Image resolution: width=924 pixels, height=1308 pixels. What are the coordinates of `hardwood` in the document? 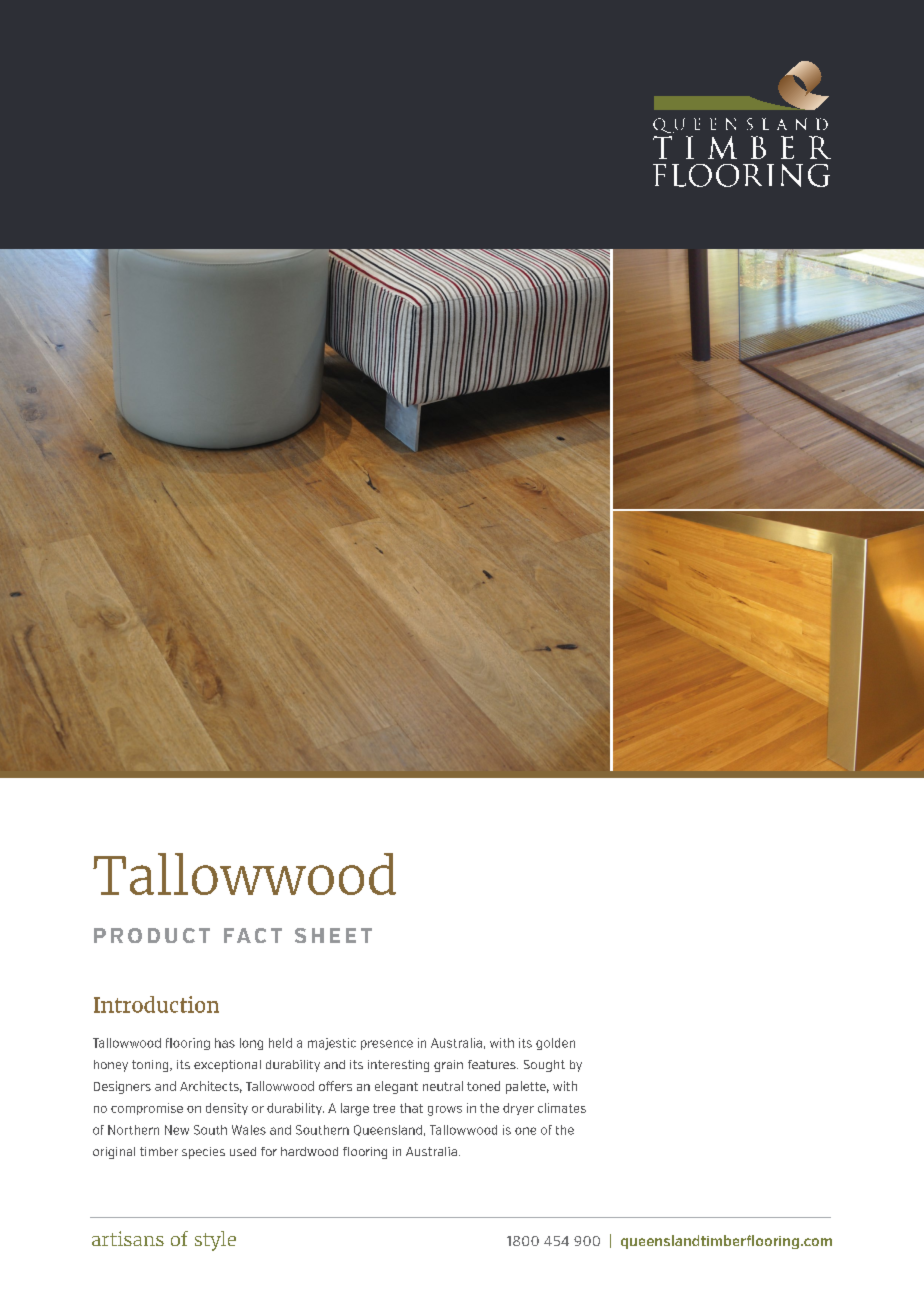 It's located at (309, 1151).
